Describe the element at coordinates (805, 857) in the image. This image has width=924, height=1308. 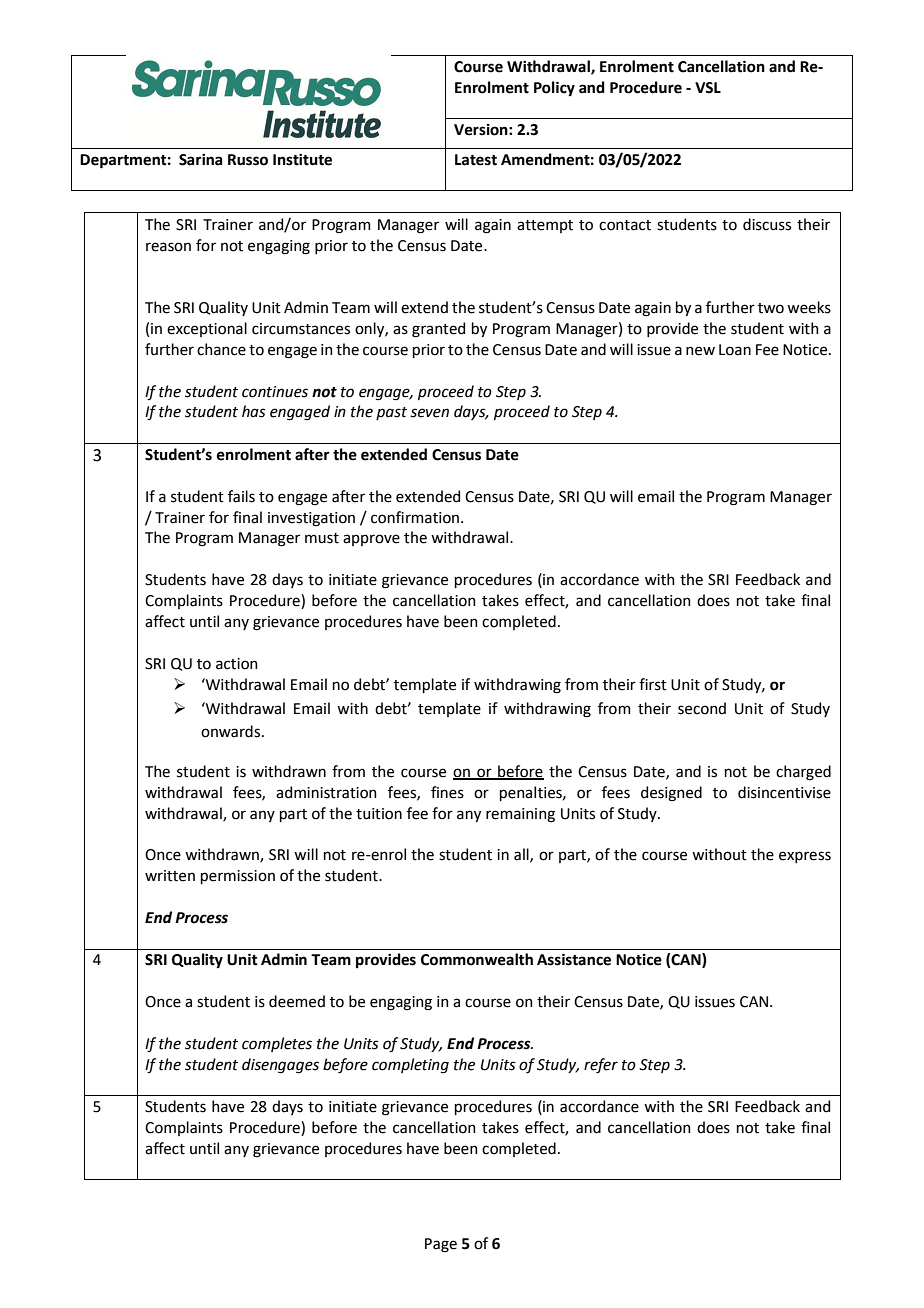
I see `express` at that location.
